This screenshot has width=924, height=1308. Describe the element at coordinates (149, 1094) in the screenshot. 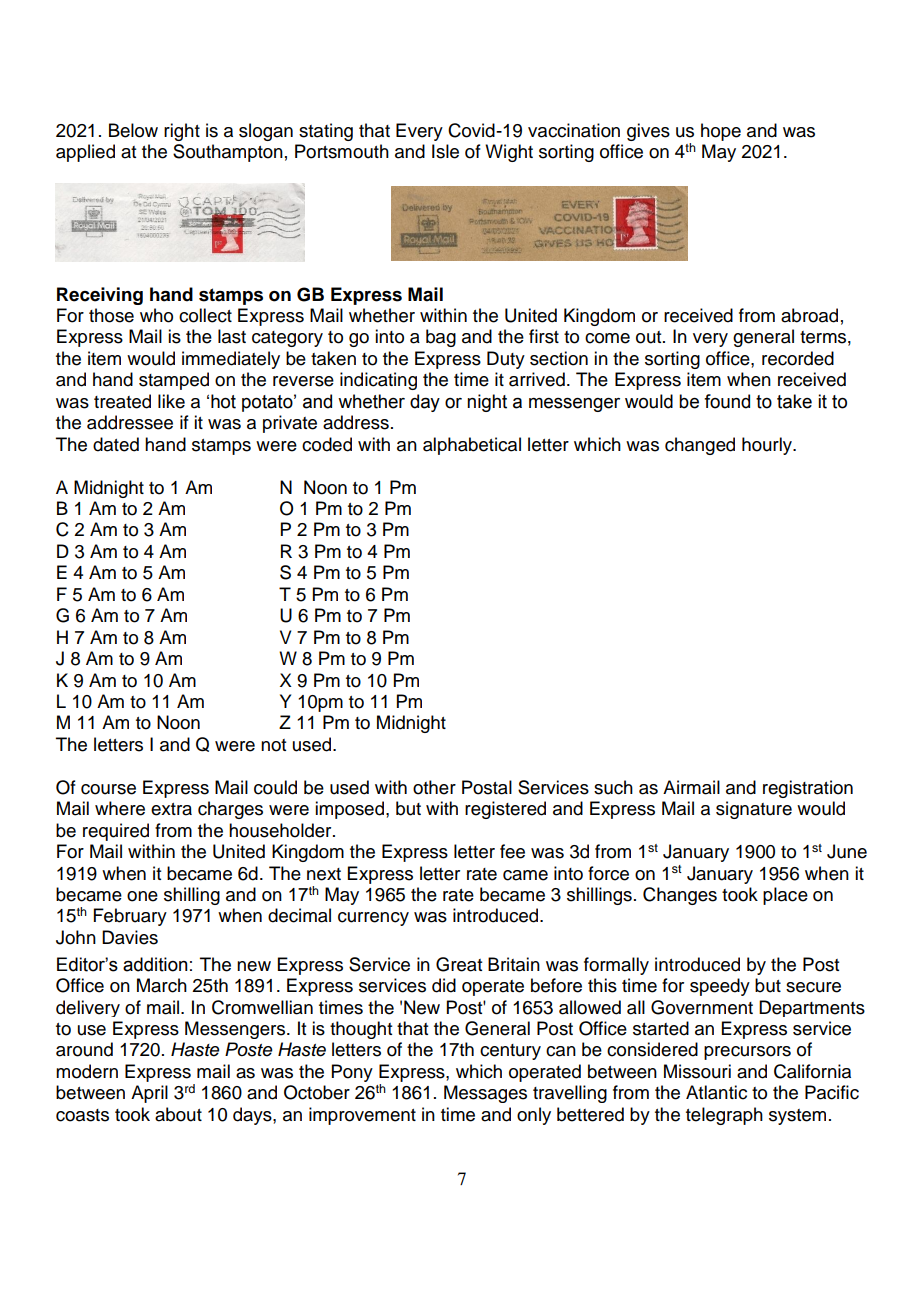

I see `April` at that location.
